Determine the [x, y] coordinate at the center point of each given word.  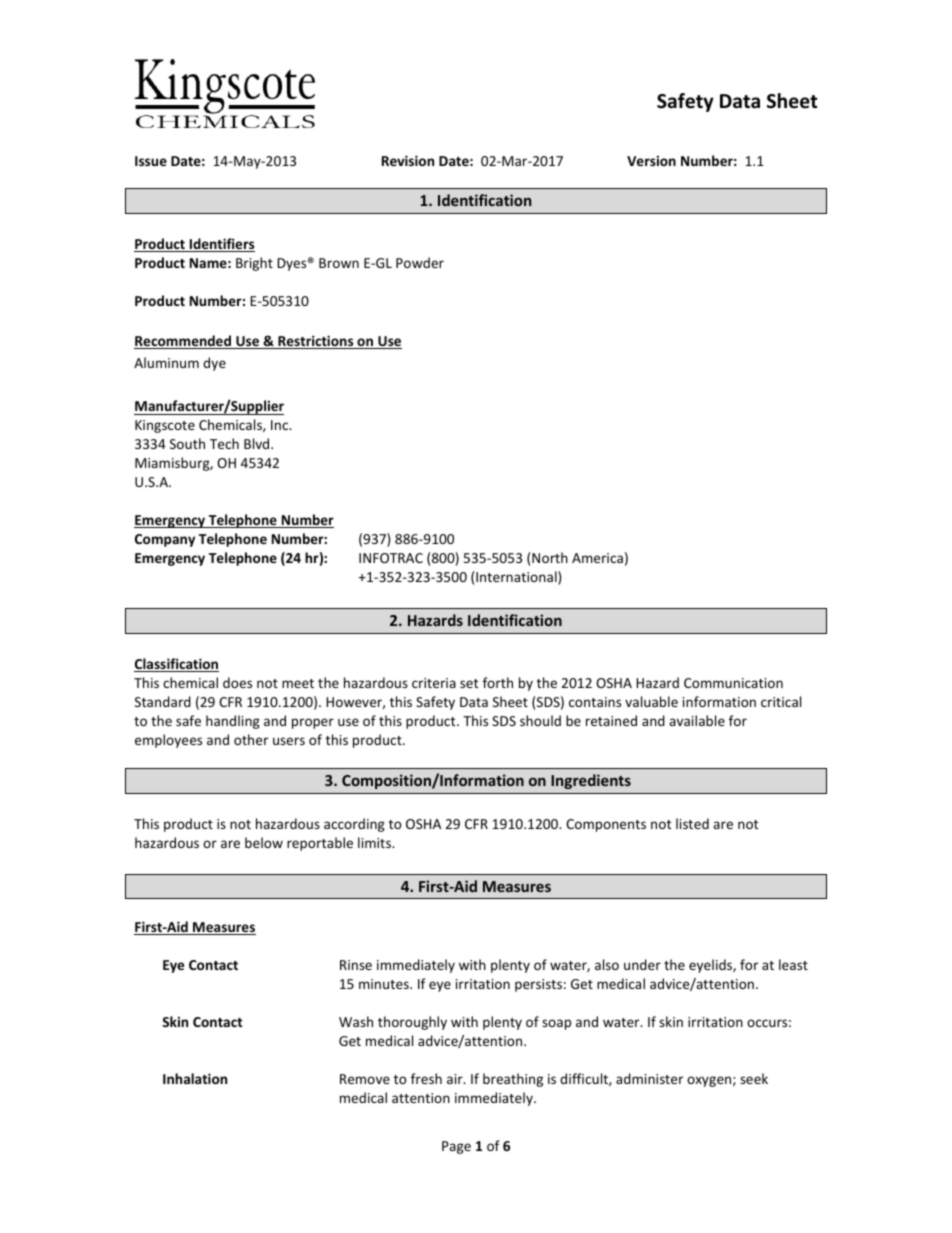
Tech [224, 443]
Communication [733, 683]
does [237, 682]
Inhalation [195, 1078]
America [597, 558]
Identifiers [221, 245]
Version [651, 160]
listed [692, 823]
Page [456, 1147]
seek [754, 1078]
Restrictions [316, 342]
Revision [408, 160]
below [264, 842]
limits [376, 842]
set [469, 683]
